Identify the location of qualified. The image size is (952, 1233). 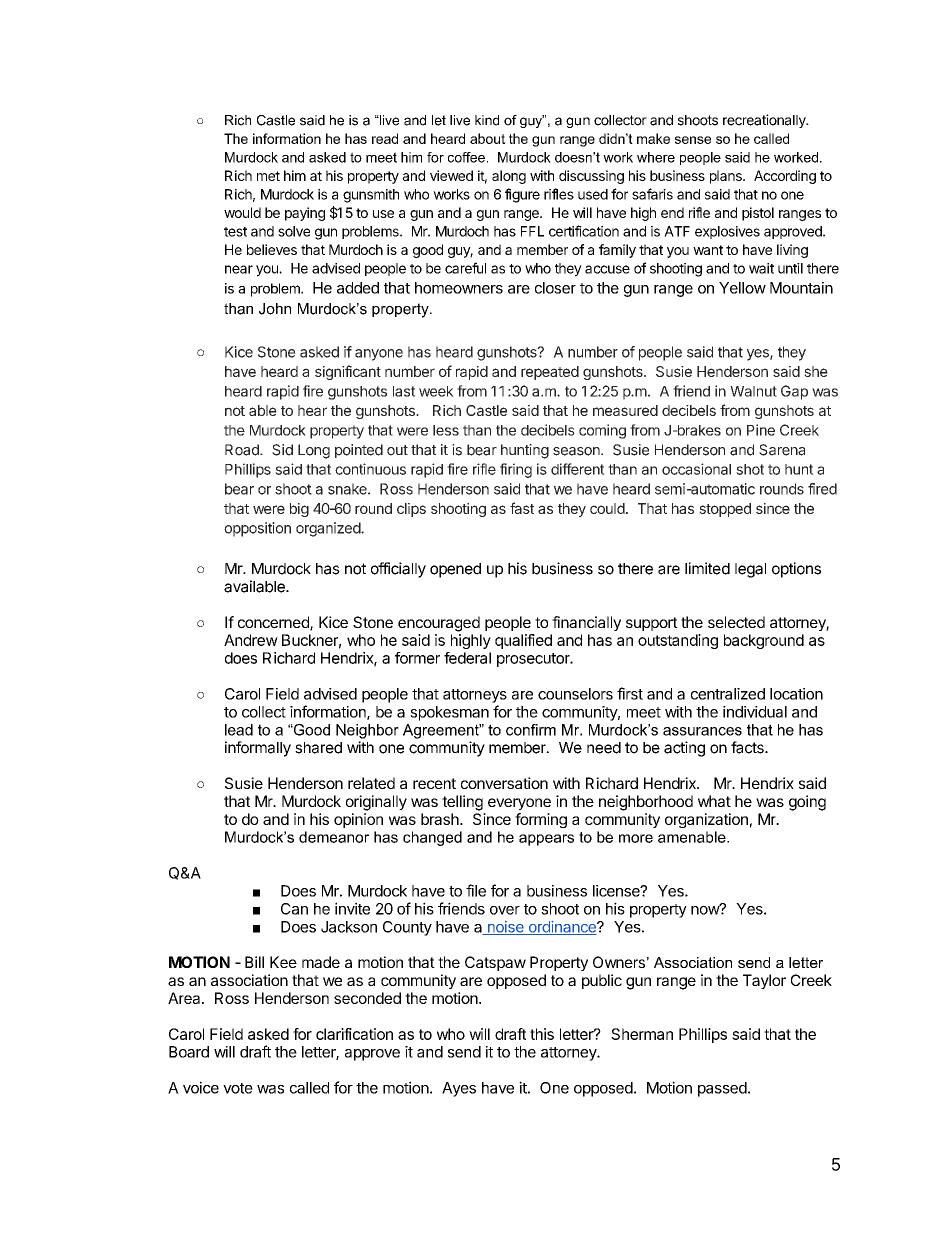
(523, 641).
